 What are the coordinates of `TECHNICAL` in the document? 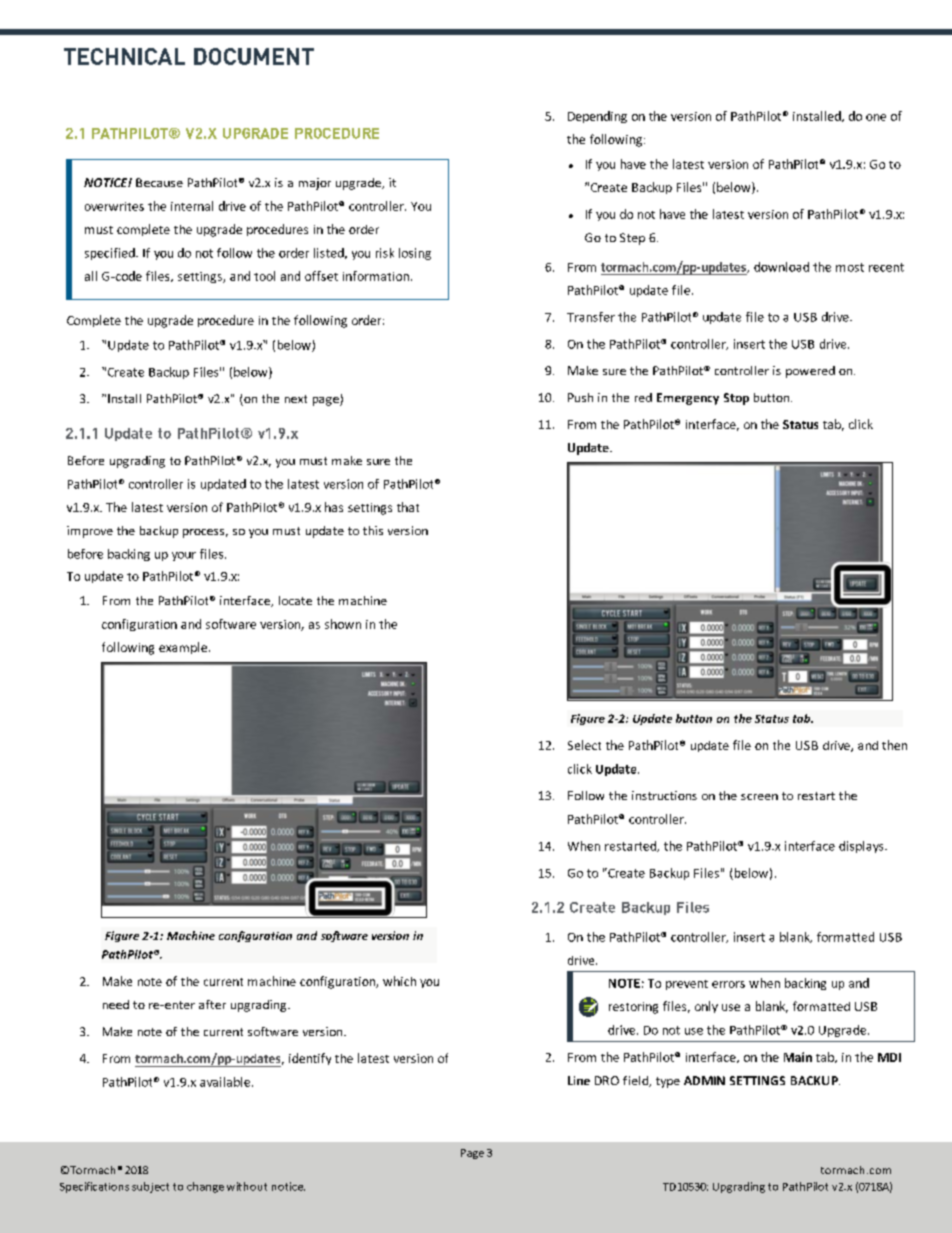 It's located at (124, 56).
